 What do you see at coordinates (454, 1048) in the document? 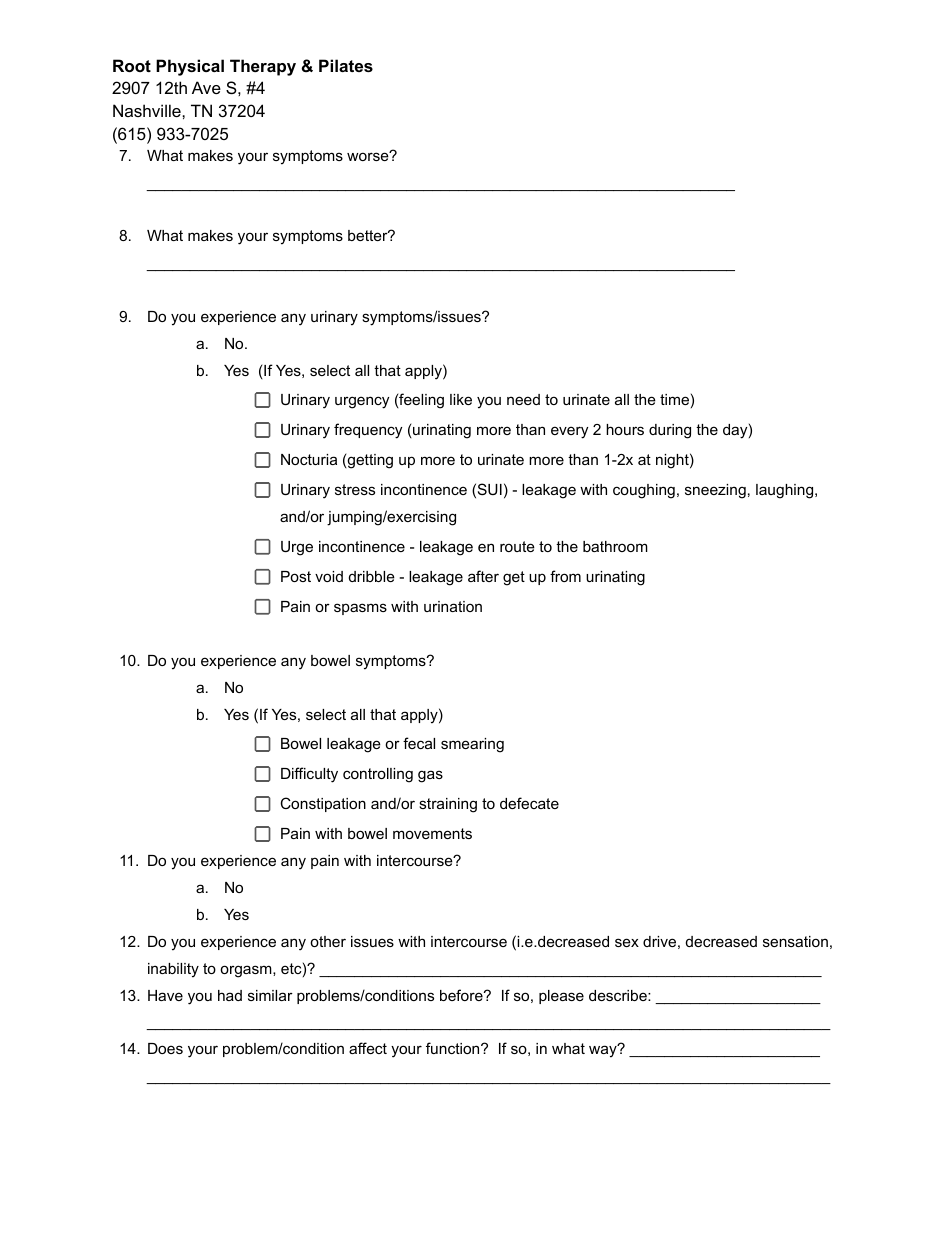
I see `function` at bounding box center [454, 1048].
